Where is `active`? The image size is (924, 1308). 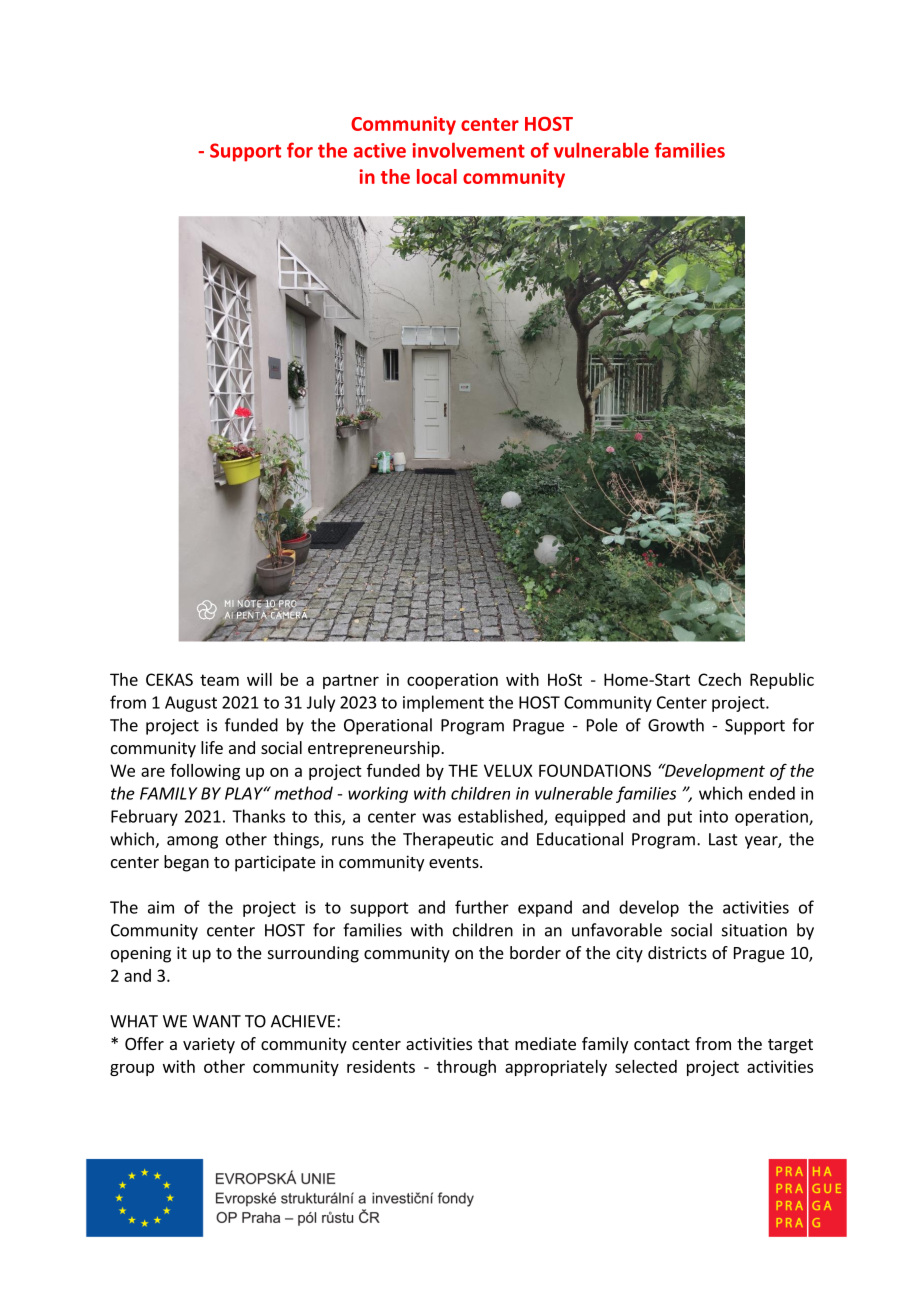 active is located at coordinates (380, 150).
